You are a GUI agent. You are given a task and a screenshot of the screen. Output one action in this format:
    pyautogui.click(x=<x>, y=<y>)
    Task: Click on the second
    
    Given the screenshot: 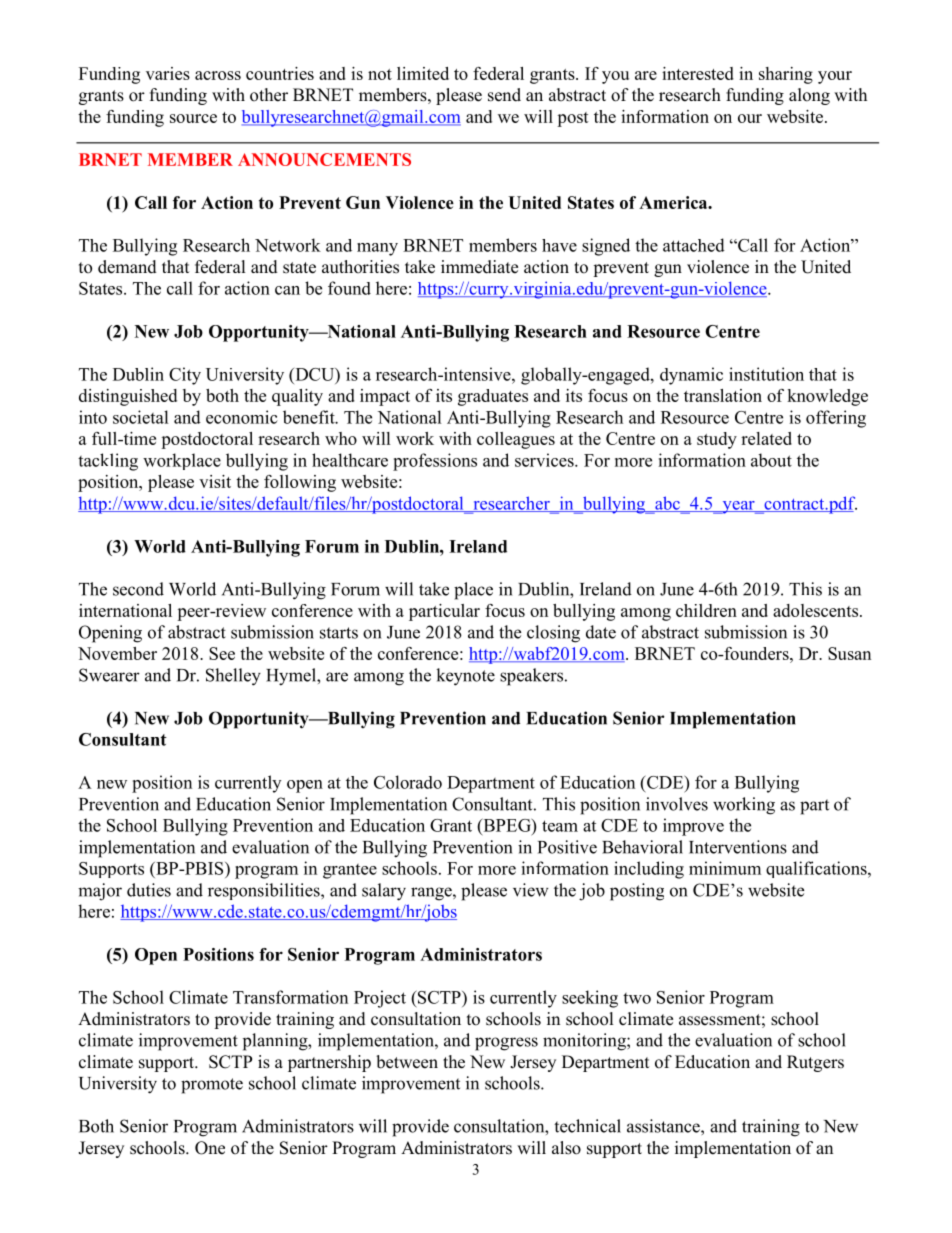 What is the action you would take?
    pyautogui.click(x=138, y=589)
